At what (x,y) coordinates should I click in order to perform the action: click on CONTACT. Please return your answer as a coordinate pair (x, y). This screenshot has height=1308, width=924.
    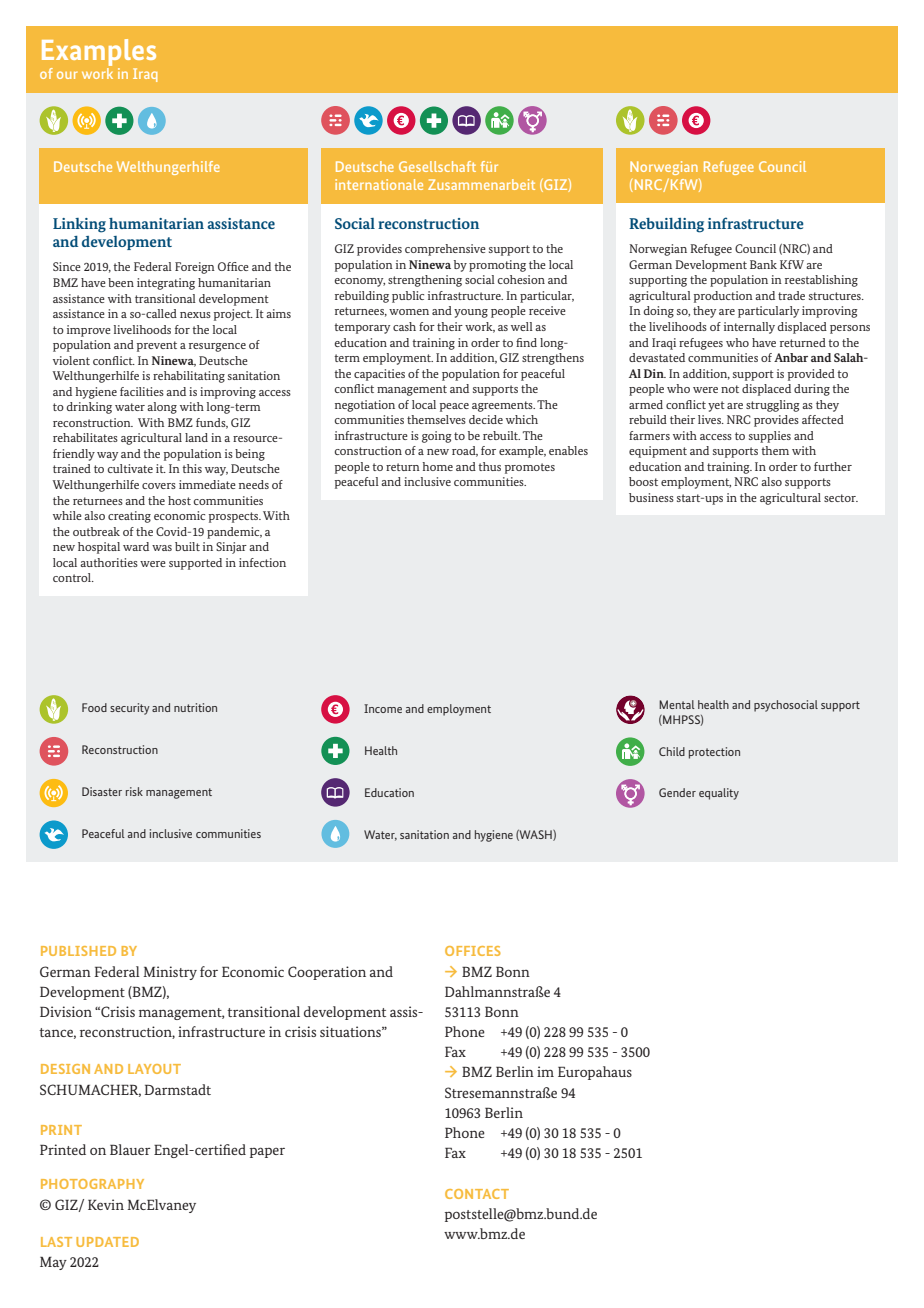
    Looking at the image, I should click on (477, 1194).
